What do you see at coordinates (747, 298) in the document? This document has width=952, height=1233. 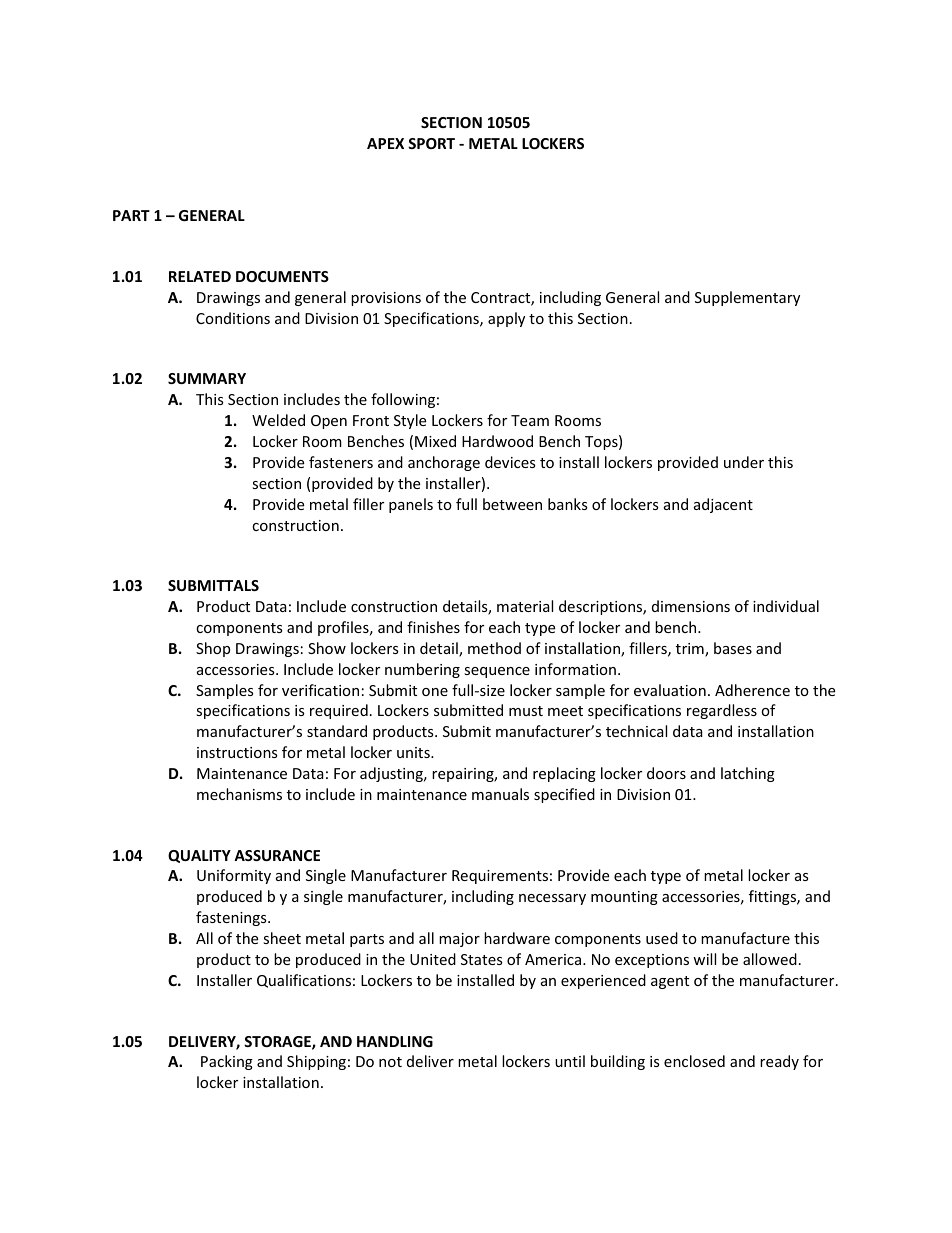 I see `Supplementary` at bounding box center [747, 298].
